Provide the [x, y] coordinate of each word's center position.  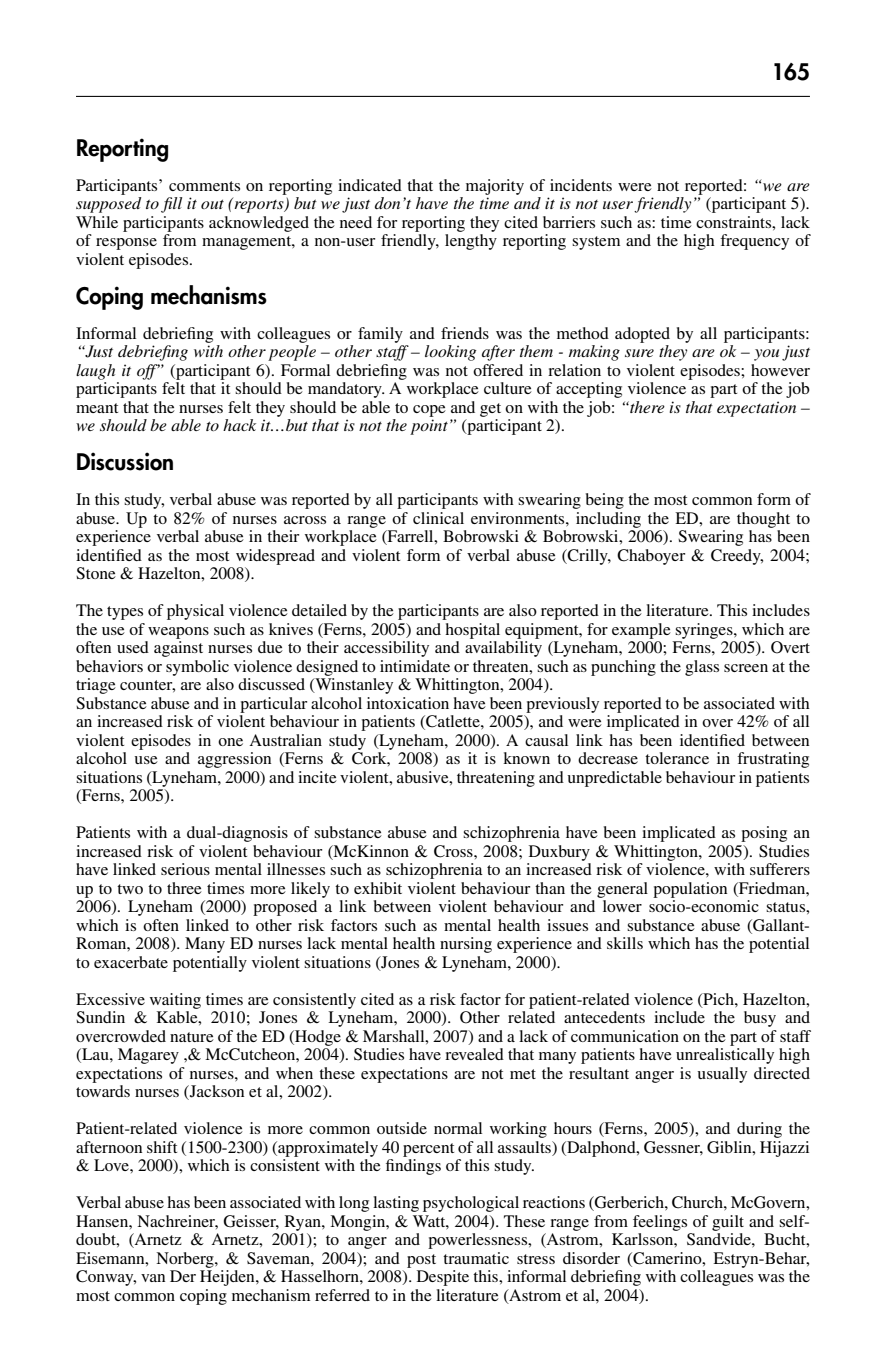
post [421, 1261]
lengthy [471, 242]
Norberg [186, 1260]
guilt [728, 1223]
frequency [754, 242]
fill [171, 205]
